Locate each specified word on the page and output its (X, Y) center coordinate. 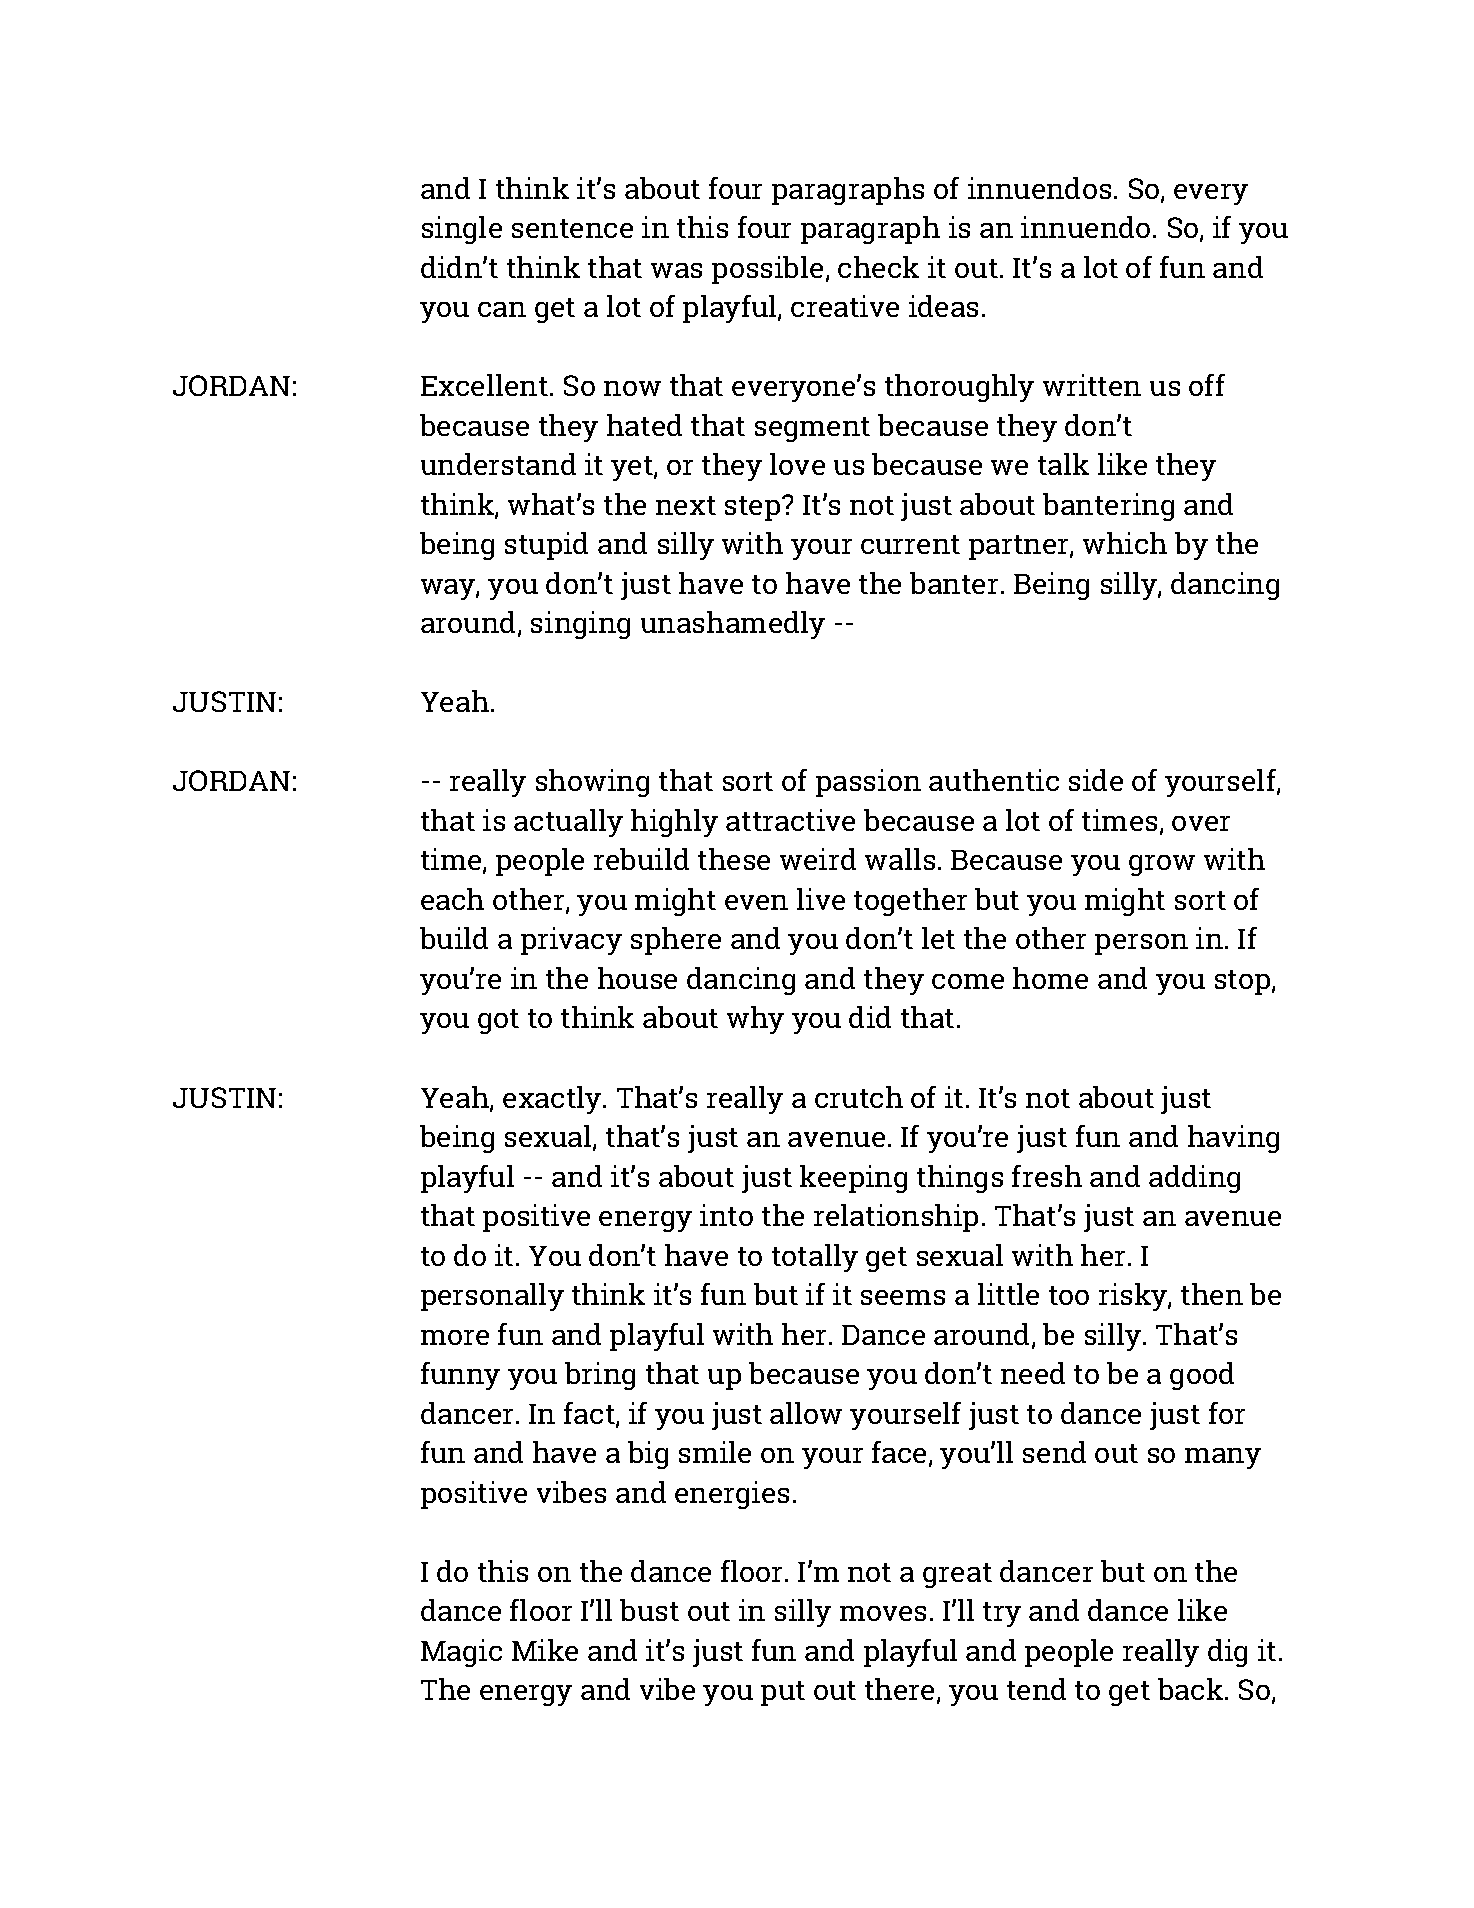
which (1125, 543)
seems (903, 1297)
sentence (572, 228)
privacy (571, 941)
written (1092, 385)
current (910, 544)
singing (580, 625)
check (878, 267)
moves (883, 1613)
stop (1244, 982)
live (821, 899)
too (1069, 1295)
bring (600, 1376)
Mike (545, 1650)
